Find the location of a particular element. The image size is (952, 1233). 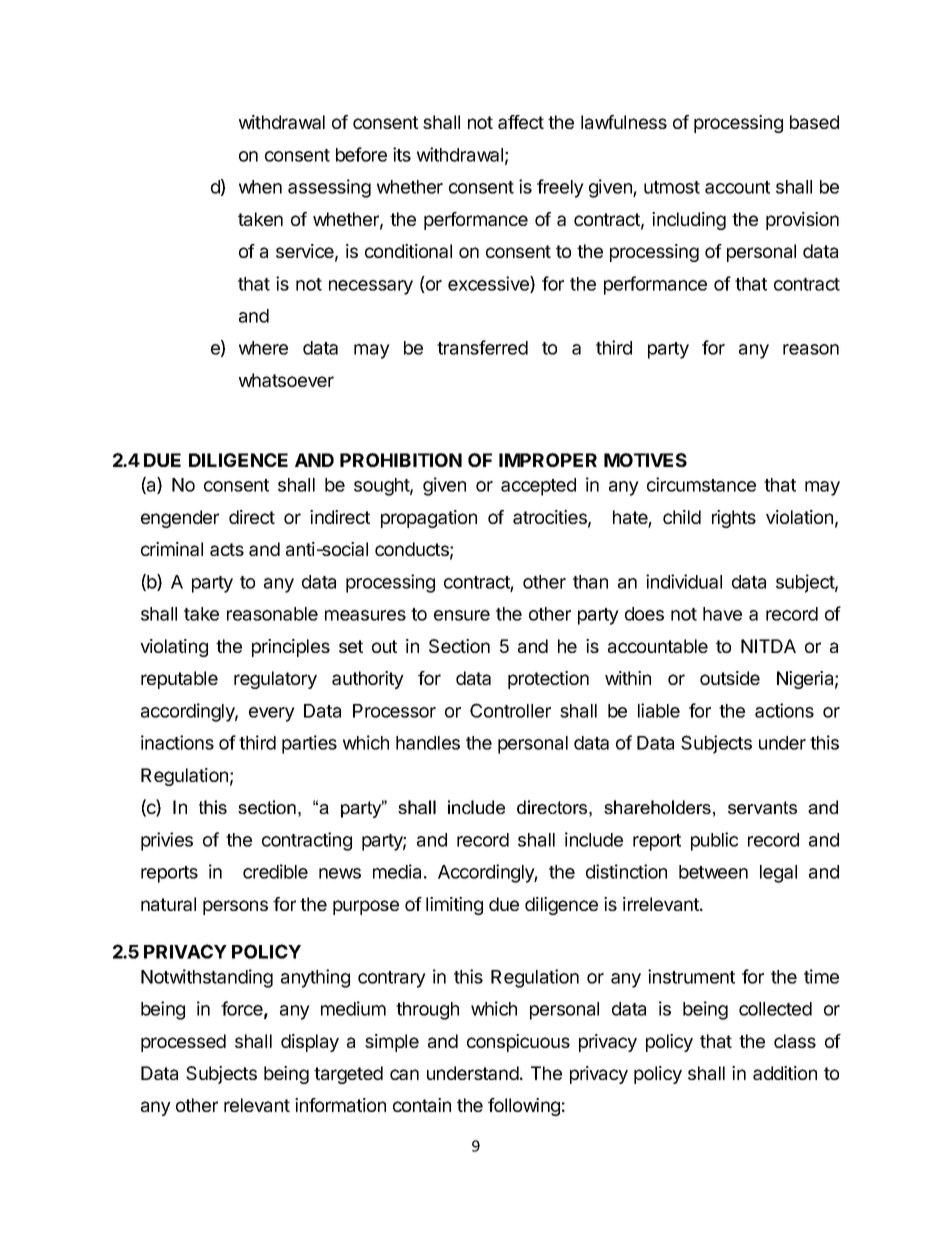

when is located at coordinates (260, 187).
